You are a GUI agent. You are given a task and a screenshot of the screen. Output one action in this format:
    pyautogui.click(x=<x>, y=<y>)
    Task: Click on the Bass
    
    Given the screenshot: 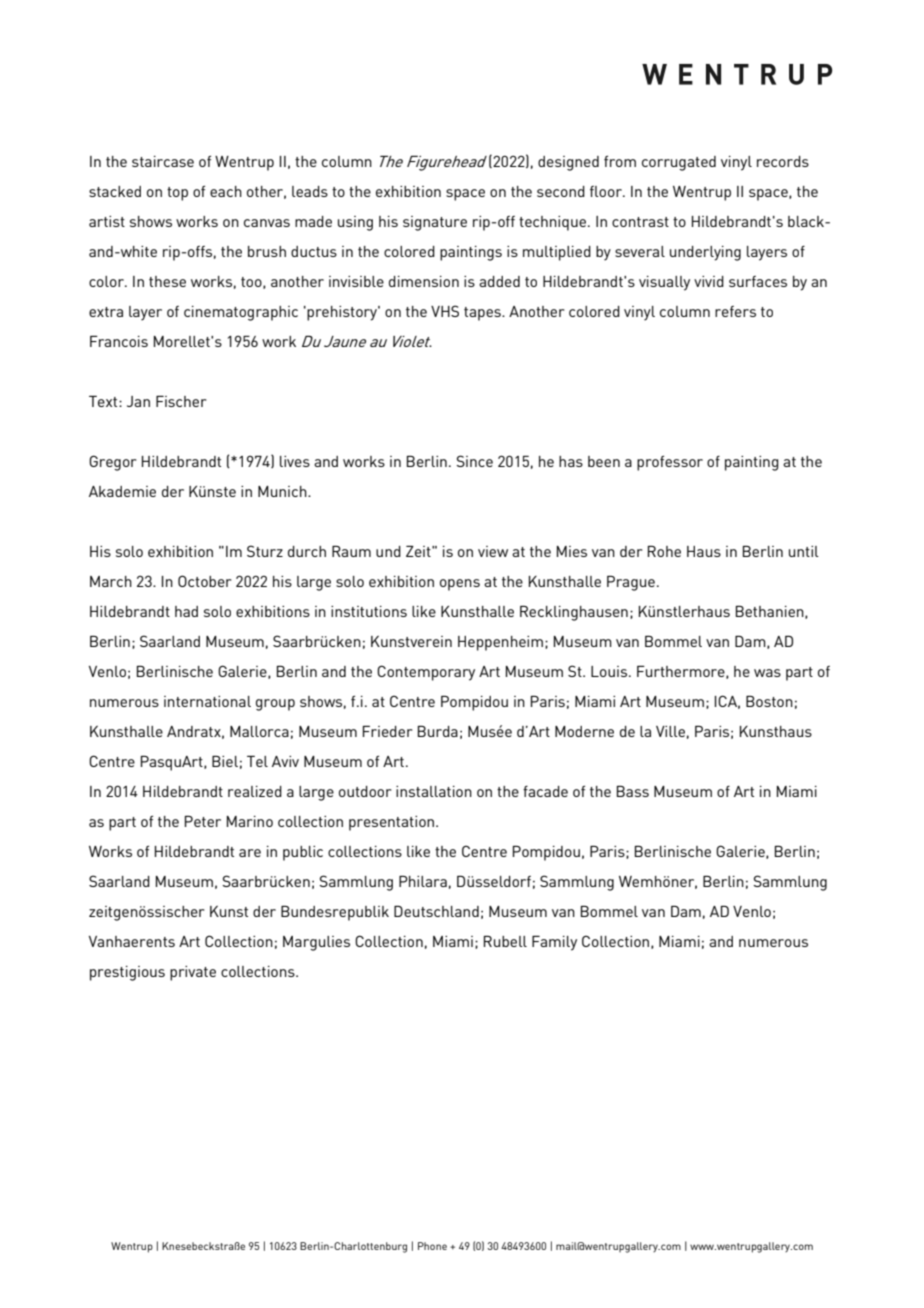 What is the action you would take?
    pyautogui.click(x=633, y=791)
